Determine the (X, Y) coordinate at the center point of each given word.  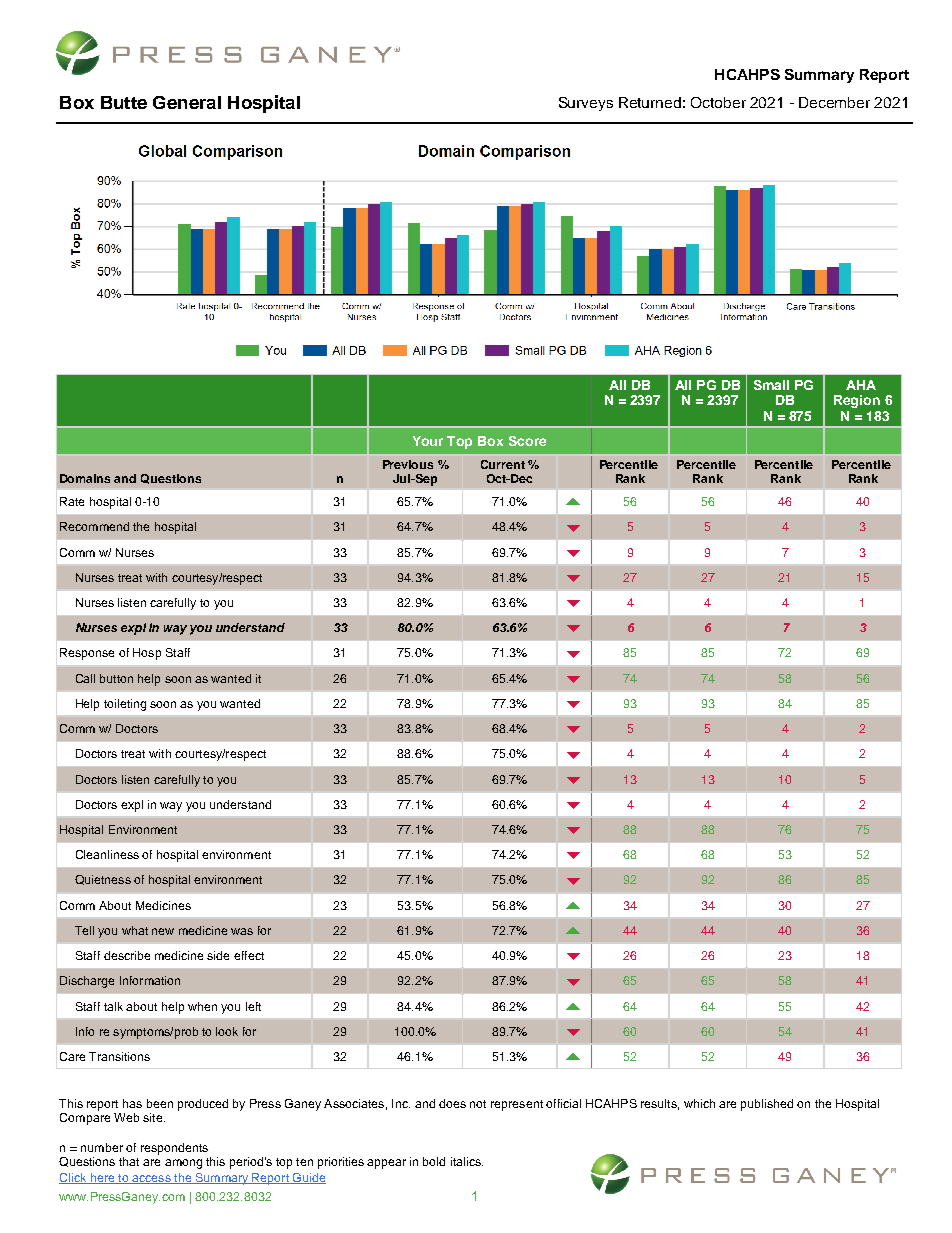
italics (467, 1161)
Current (503, 464)
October (718, 102)
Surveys (586, 104)
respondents (174, 1149)
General (187, 102)
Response (87, 654)
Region (857, 401)
